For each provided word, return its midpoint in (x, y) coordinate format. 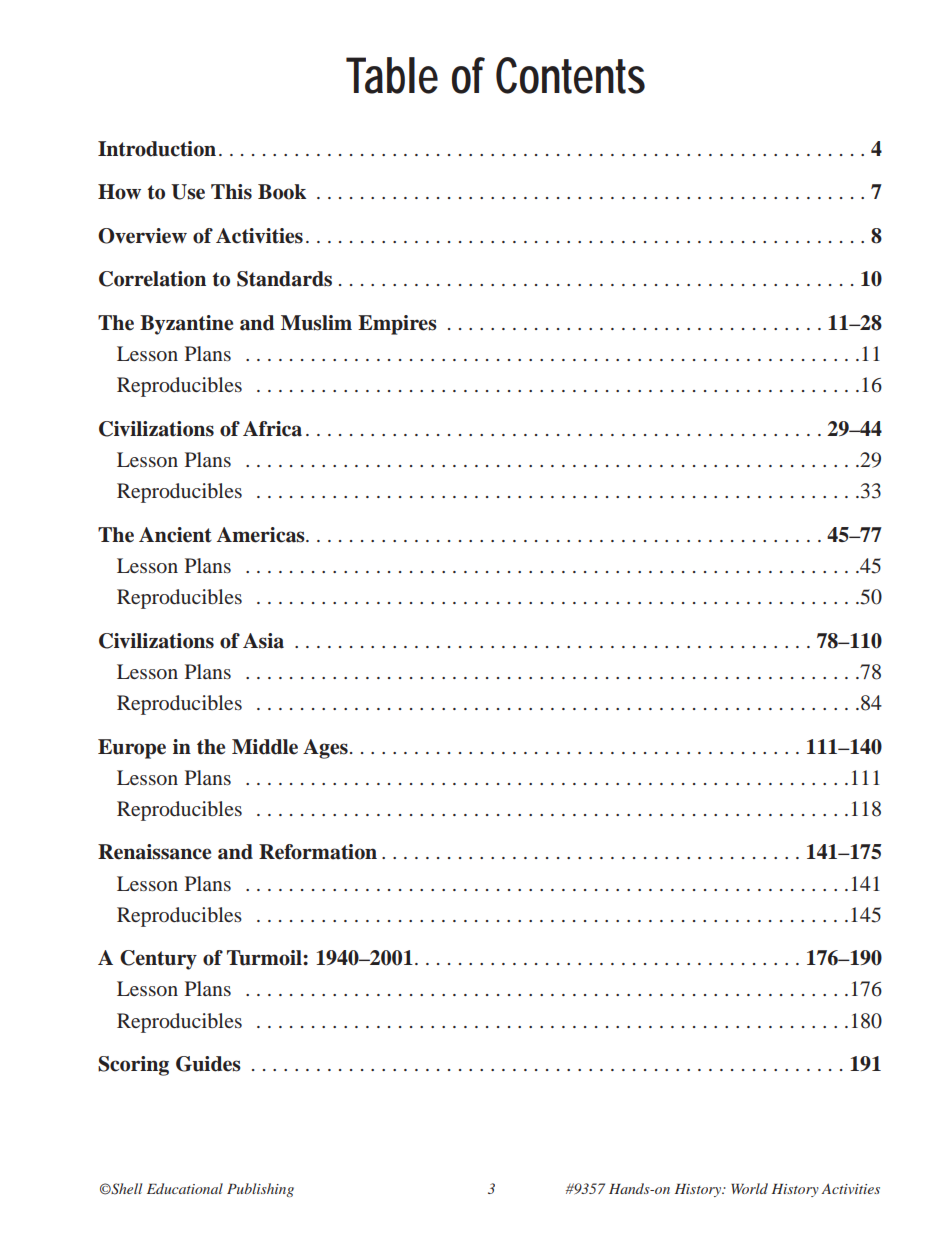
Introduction (157, 149)
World (749, 1188)
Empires (397, 325)
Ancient (175, 535)
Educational (185, 1188)
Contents (570, 75)
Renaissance (154, 852)
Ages (325, 749)
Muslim (316, 323)
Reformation (318, 852)
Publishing (260, 1190)
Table (392, 75)
